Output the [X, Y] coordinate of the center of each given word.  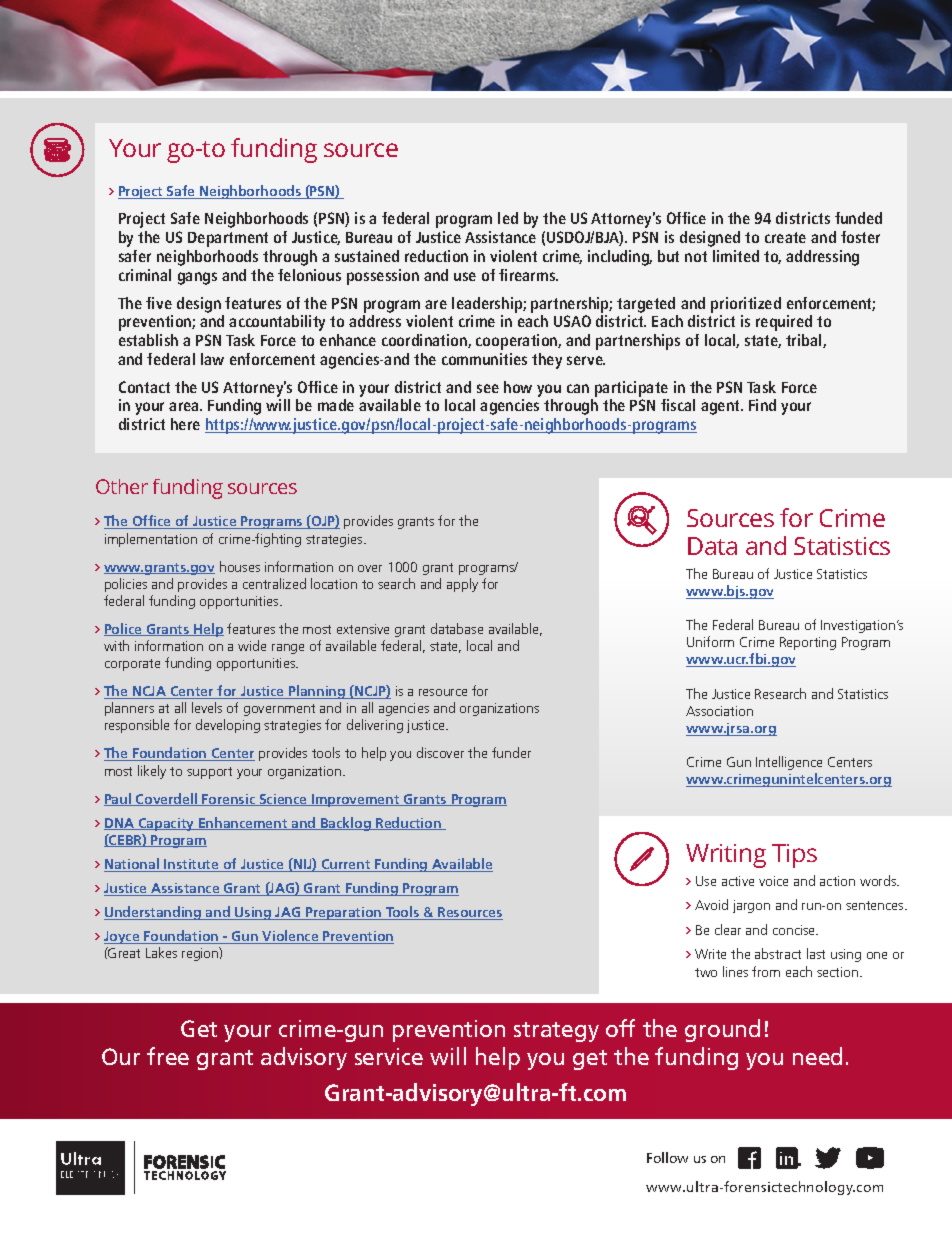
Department [228, 239]
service [389, 1056]
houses [240, 566]
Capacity [166, 824]
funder [511, 752]
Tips [794, 856]
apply [462, 585]
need [817, 1056]
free [168, 1056]
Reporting [808, 643]
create [785, 237]
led [508, 218]
